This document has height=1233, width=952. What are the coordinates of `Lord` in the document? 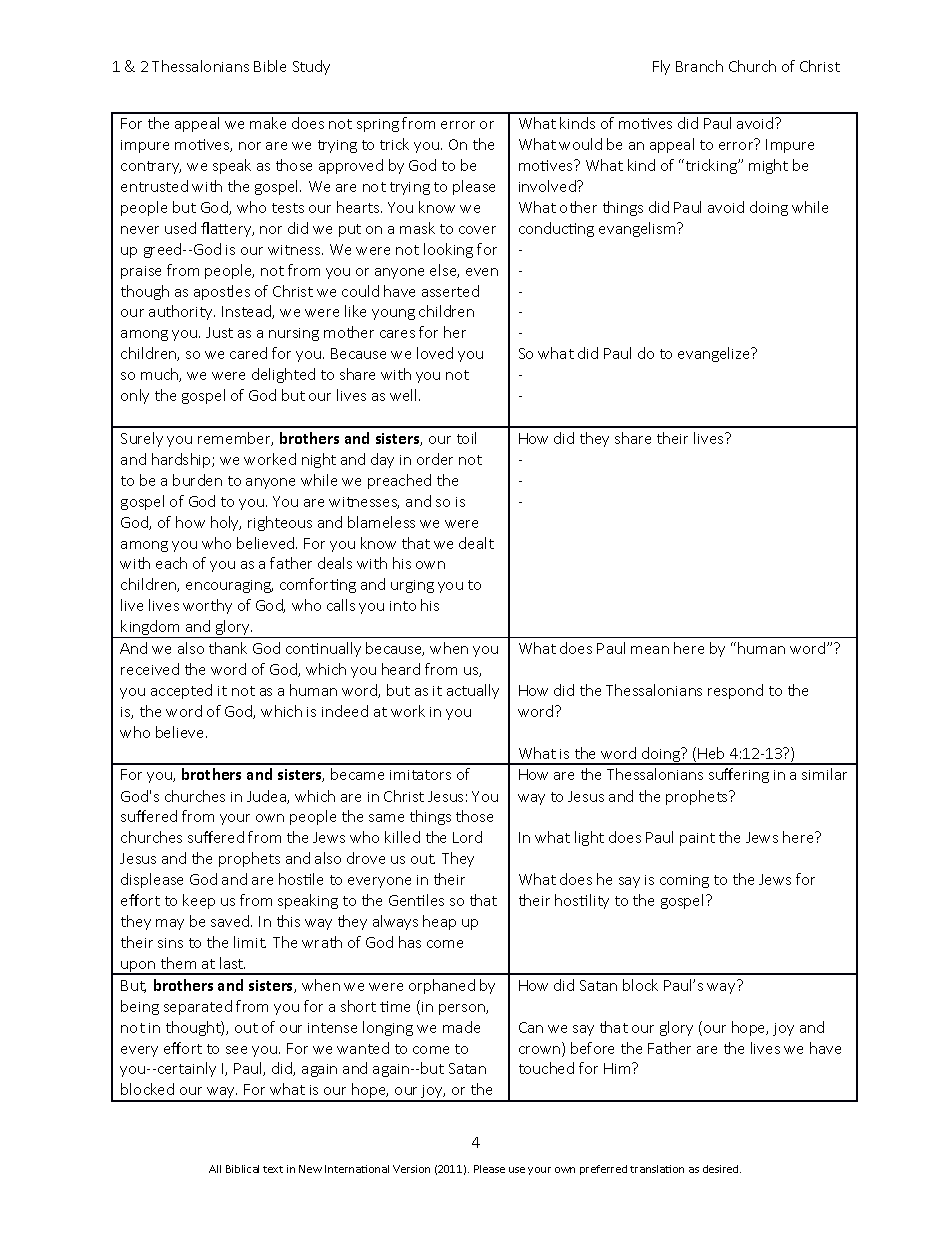 It's located at (467, 837).
